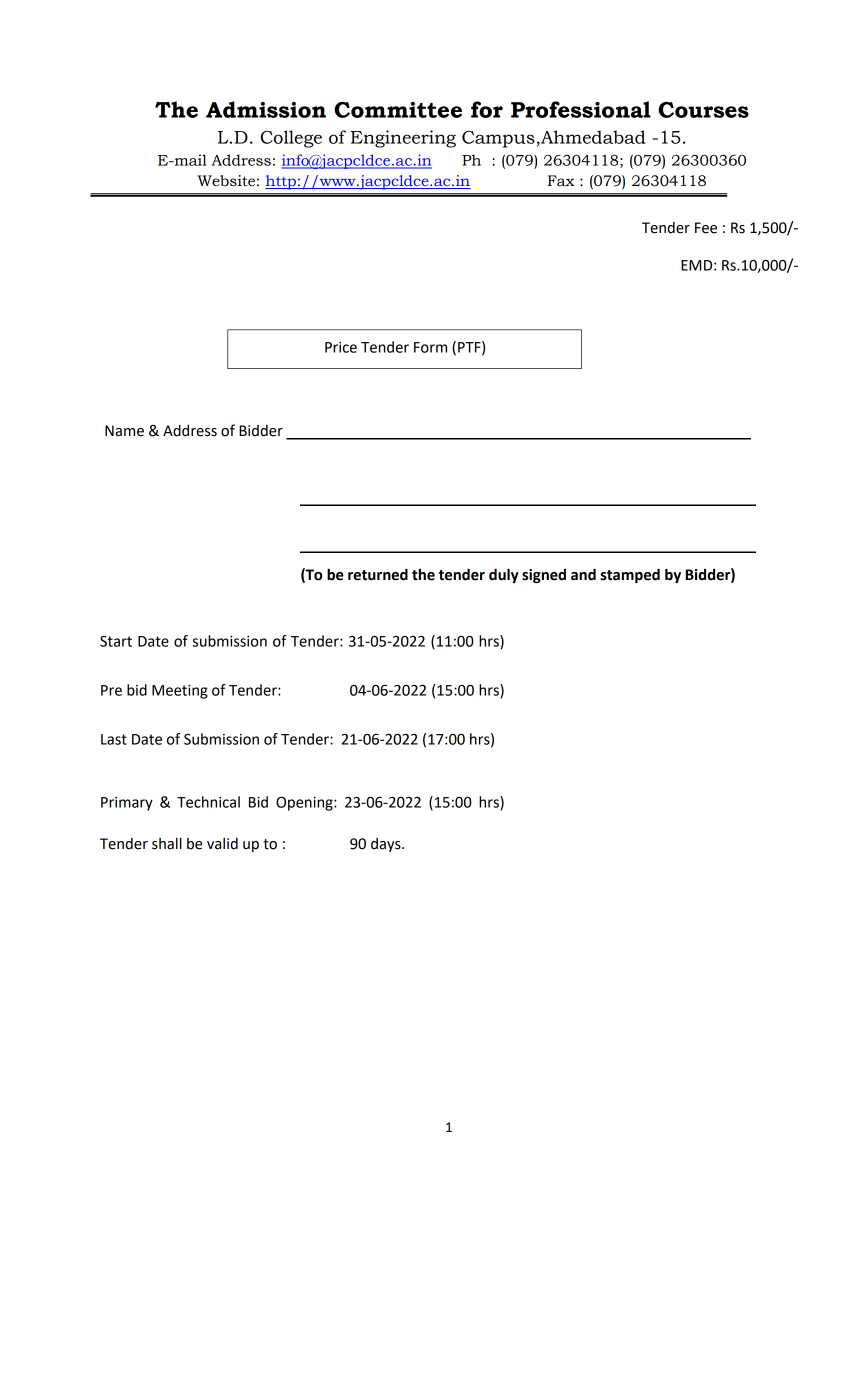 Image resolution: width=849 pixels, height=1400 pixels. What do you see at coordinates (378, 574) in the screenshot?
I see `returned` at bounding box center [378, 574].
